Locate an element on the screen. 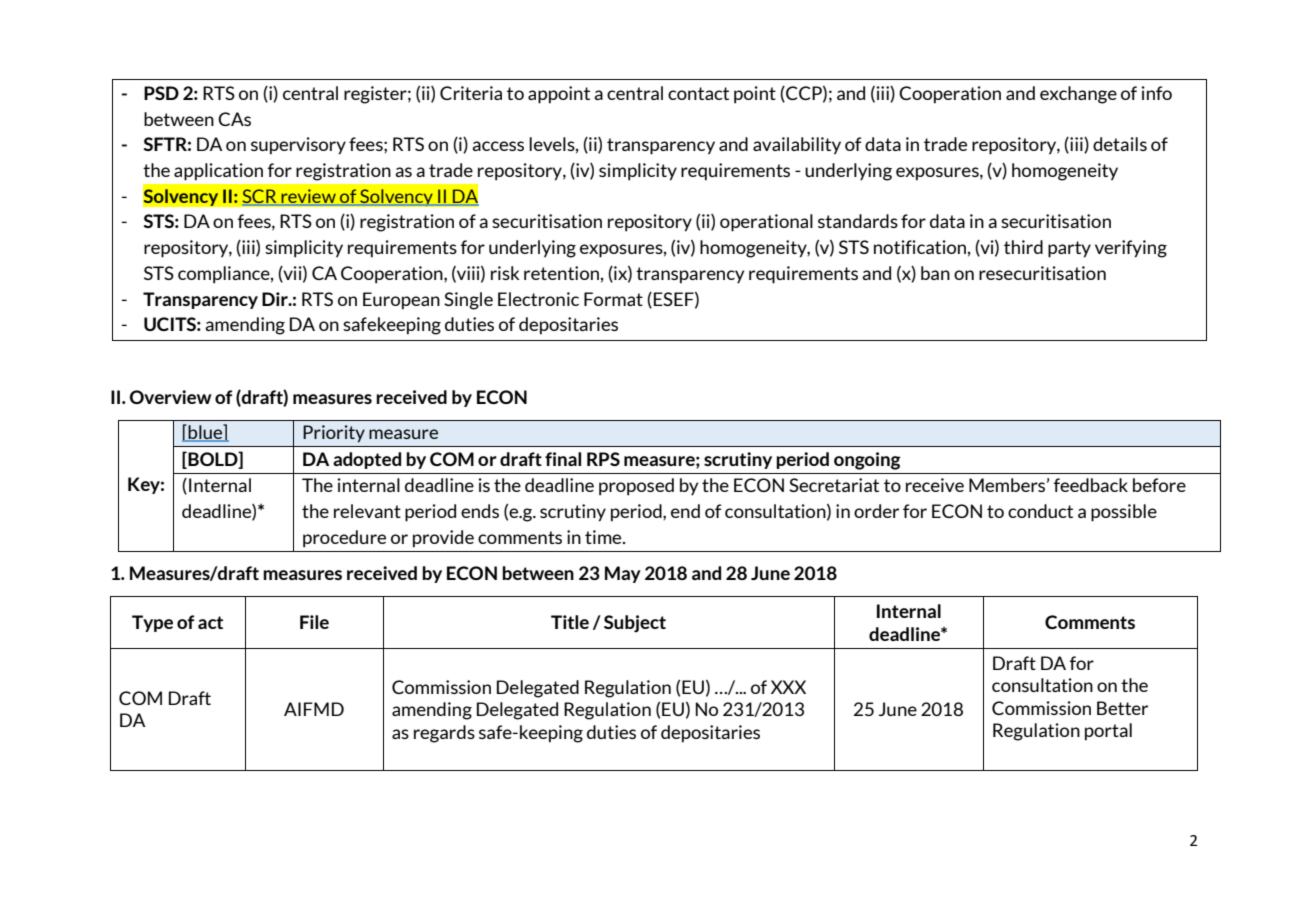  supervisory is located at coordinates (298, 146).
